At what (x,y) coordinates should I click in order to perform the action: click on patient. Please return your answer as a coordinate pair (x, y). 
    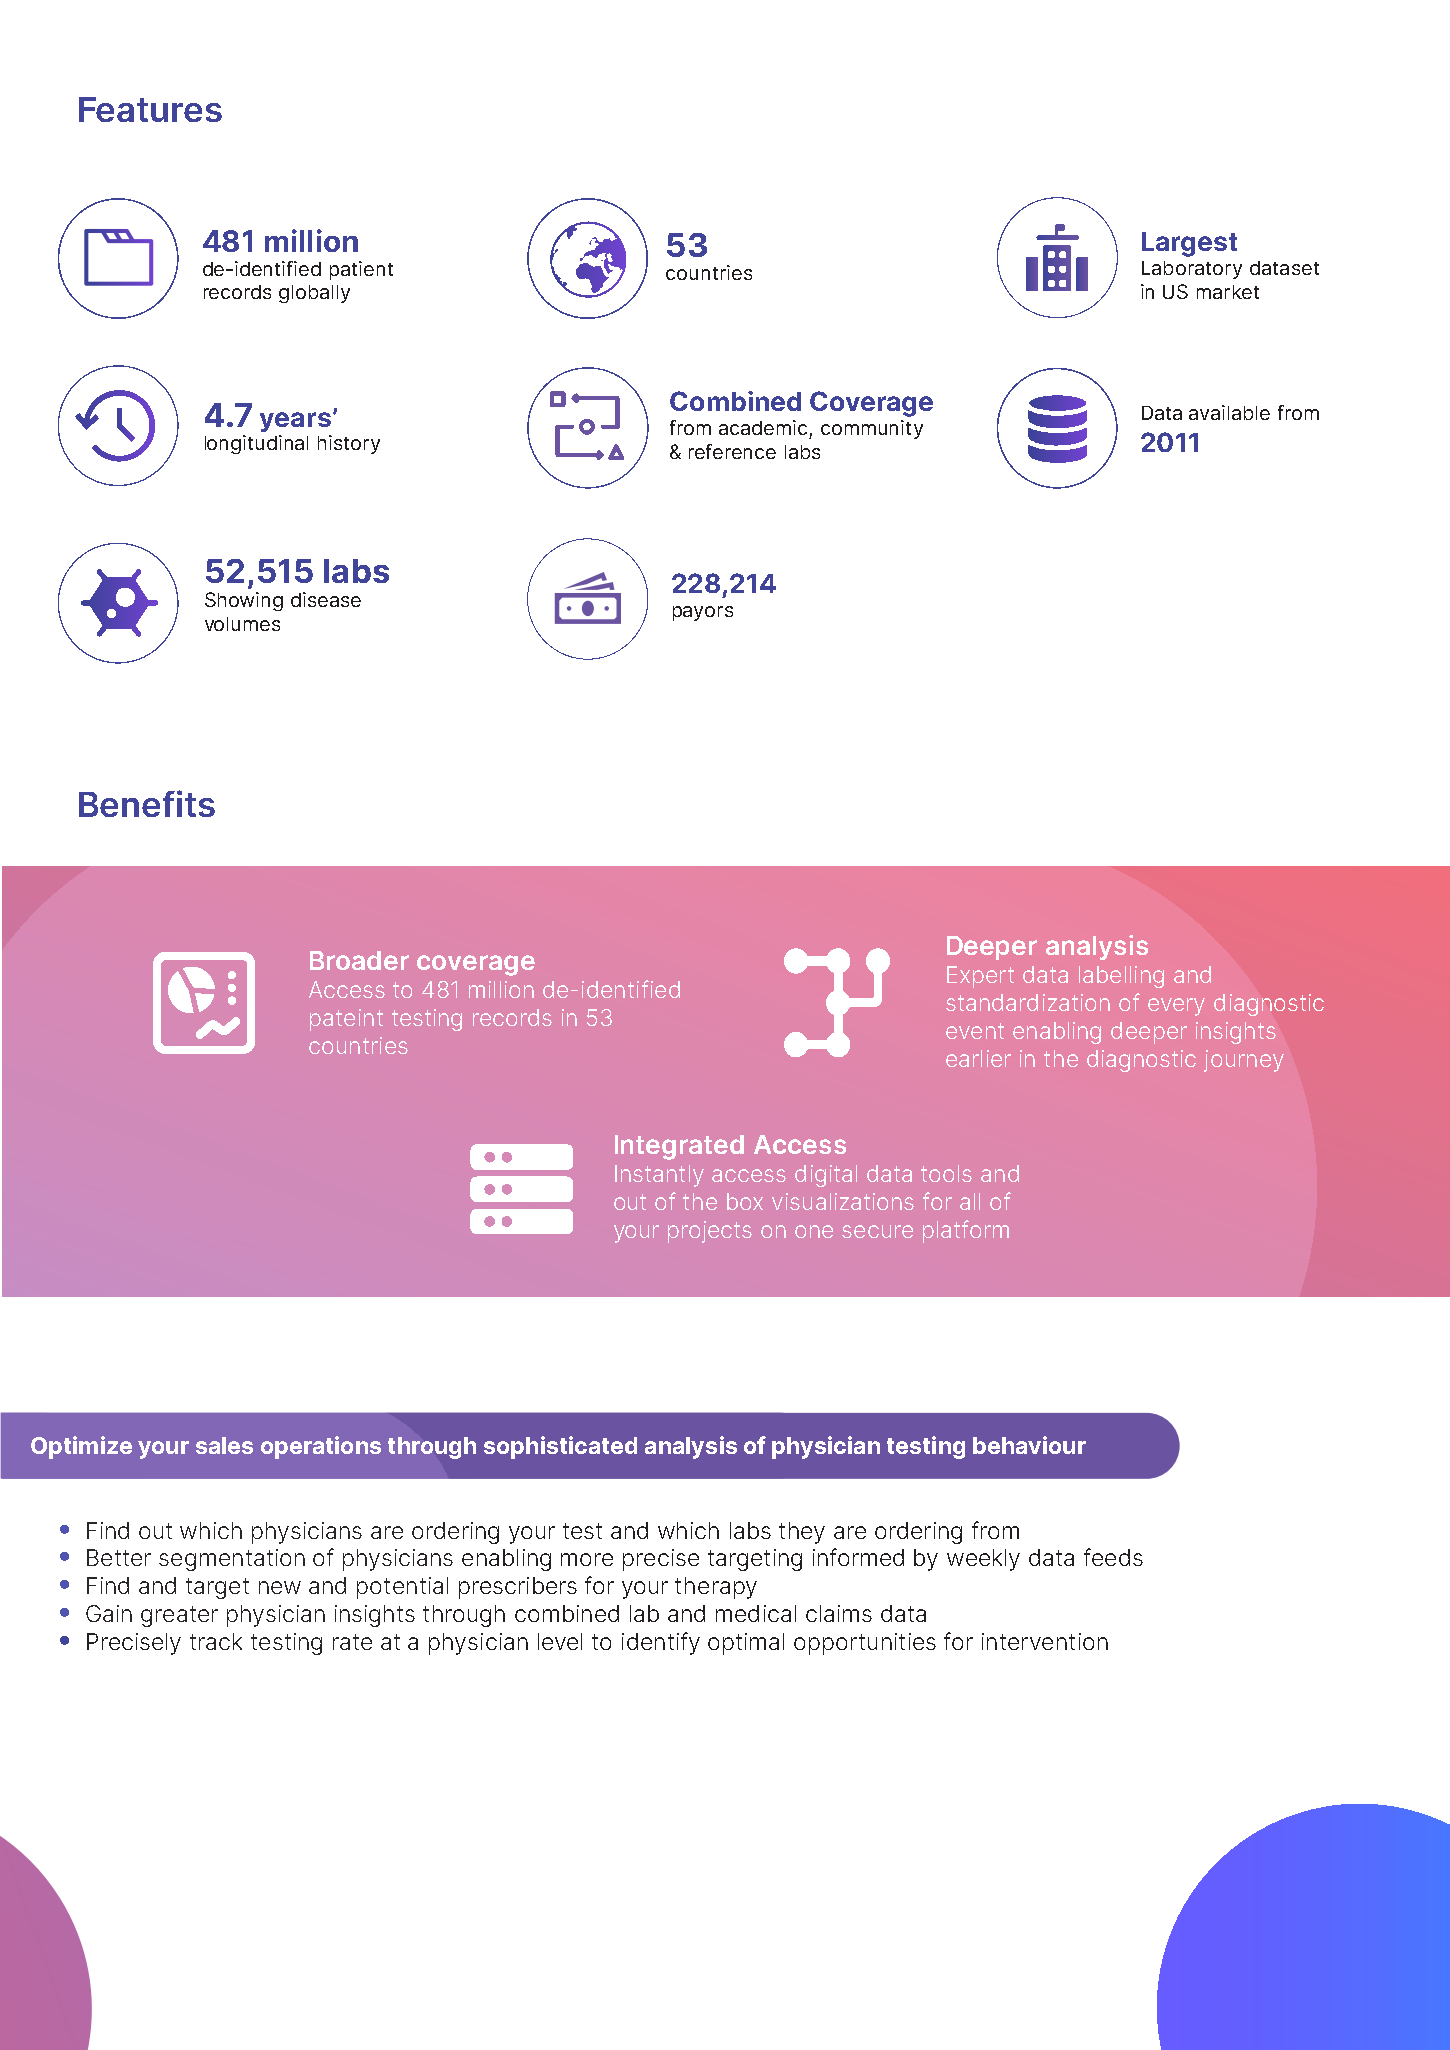
    Looking at the image, I should click on (361, 270).
